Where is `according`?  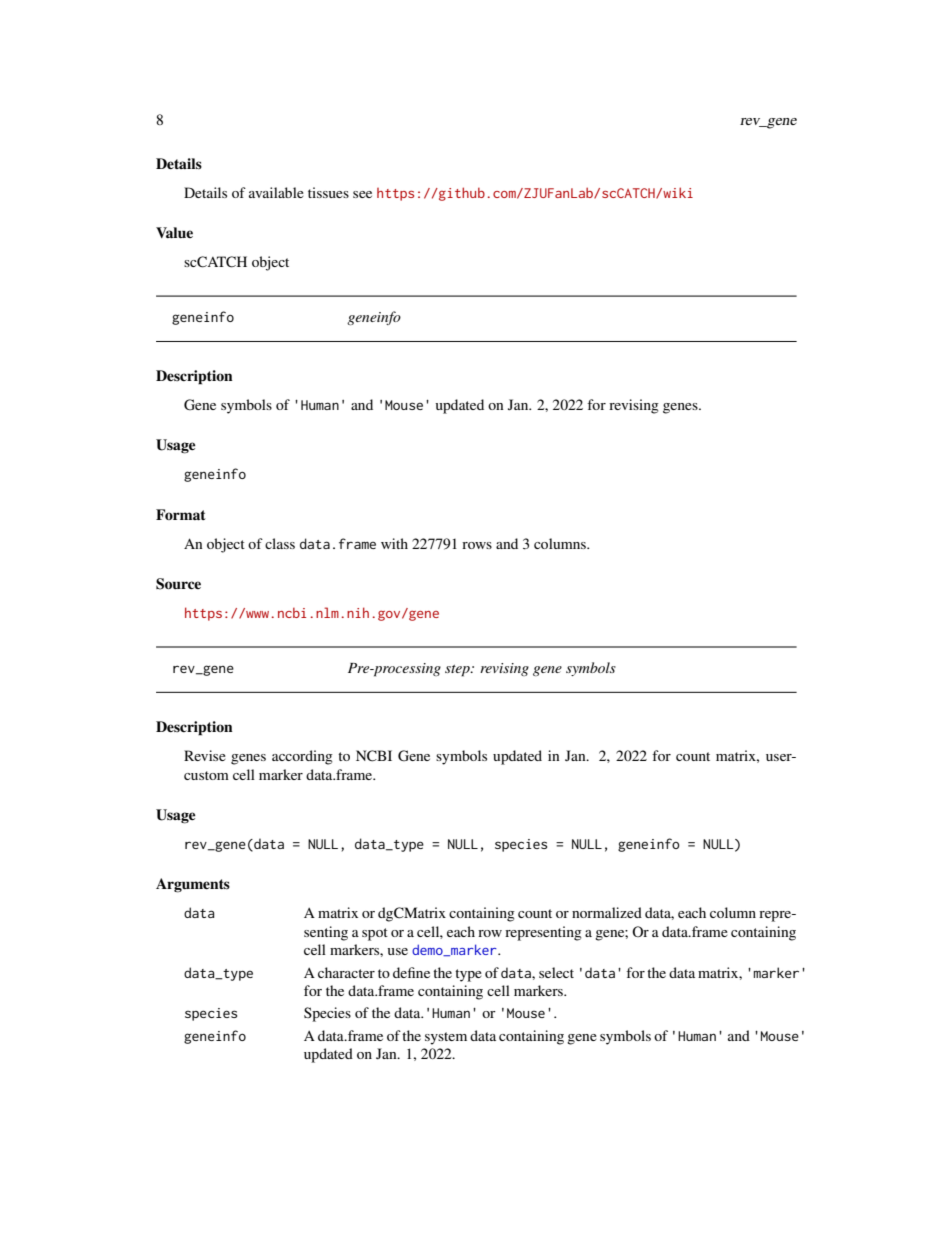
according is located at coordinates (302, 757).
